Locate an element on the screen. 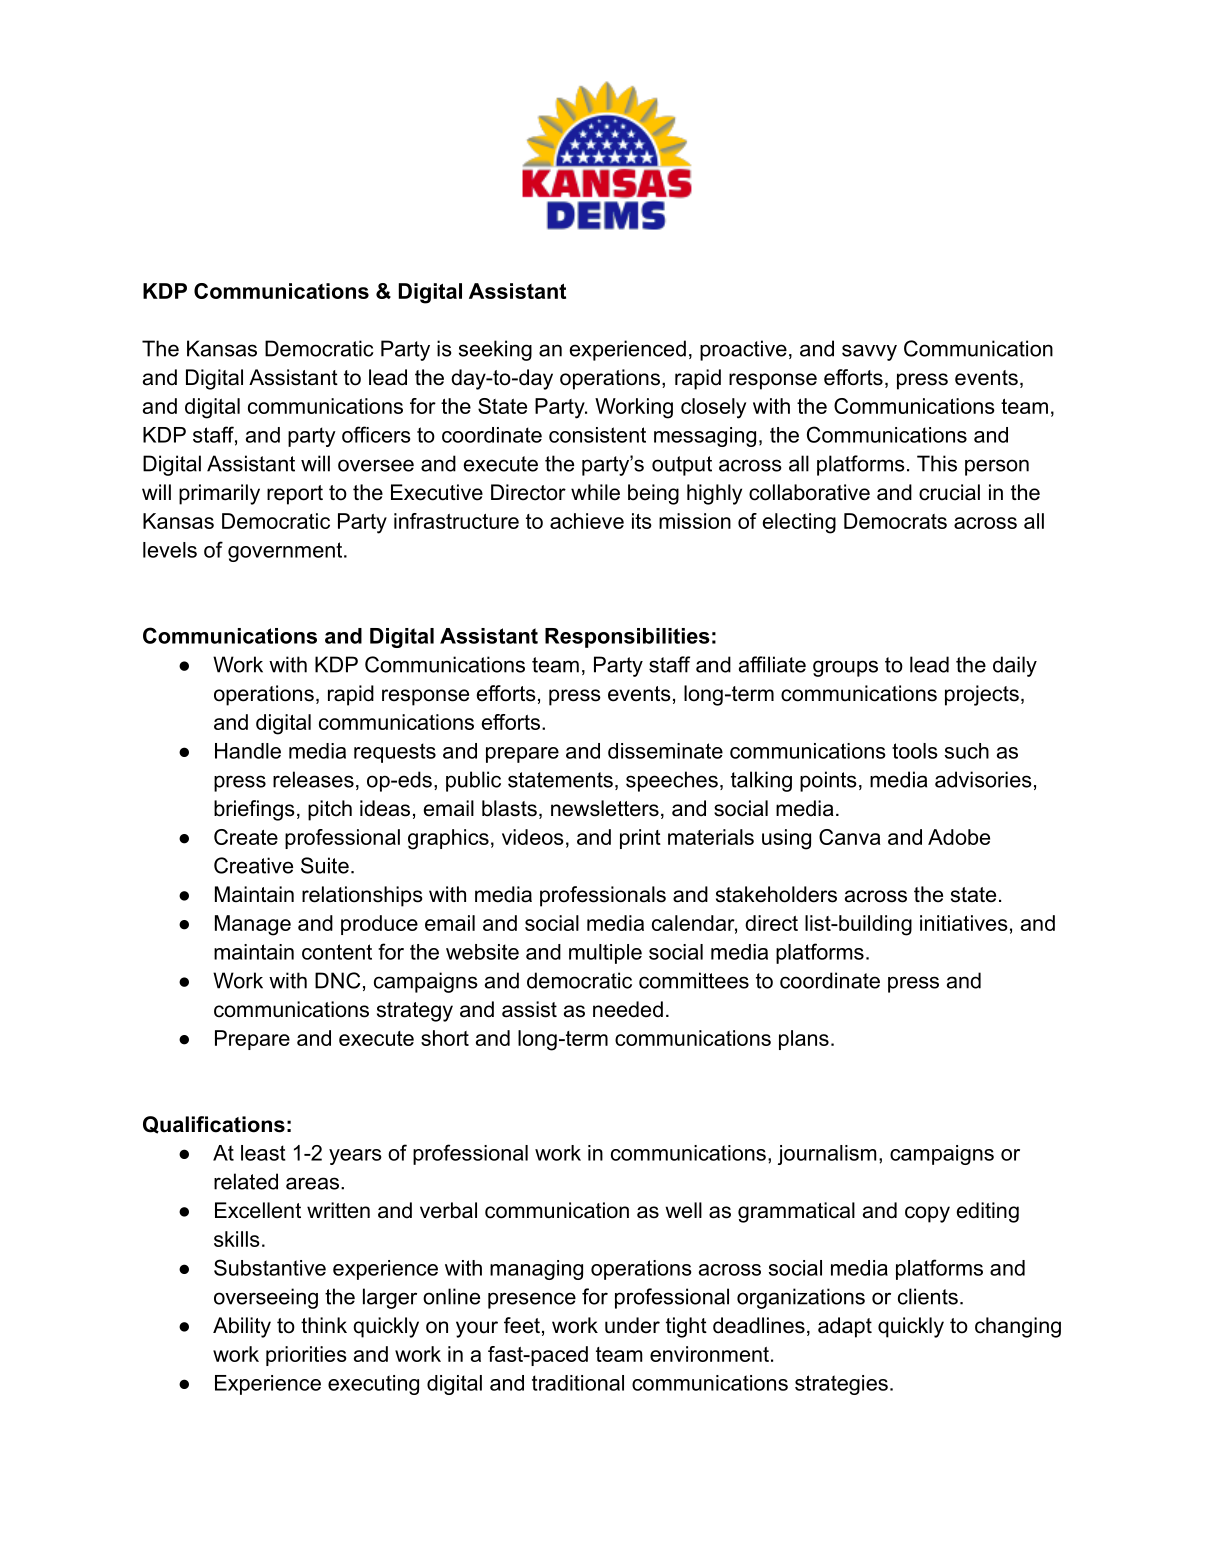  Creative is located at coordinates (253, 865).
